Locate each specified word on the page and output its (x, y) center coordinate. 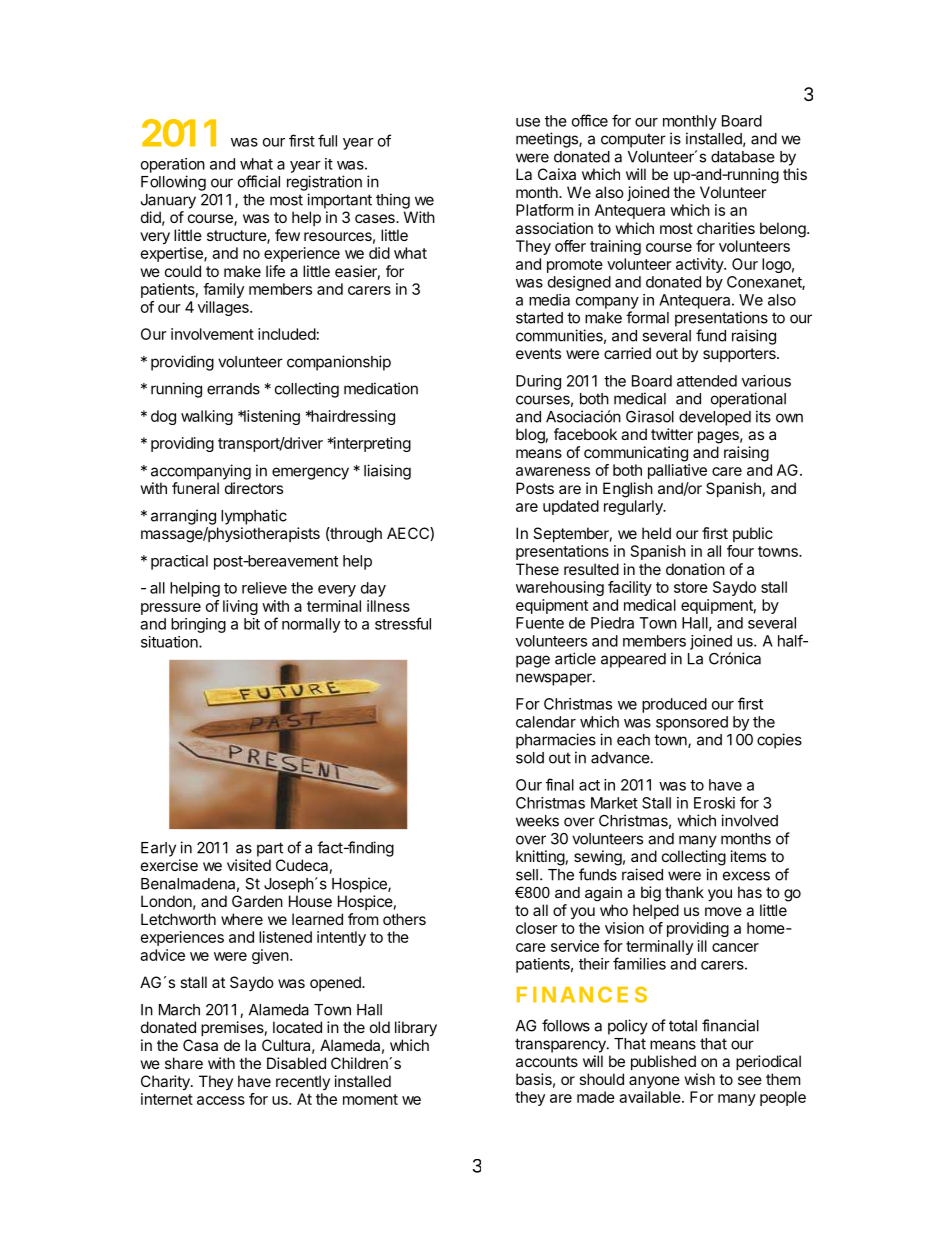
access (221, 1100)
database (743, 157)
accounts (547, 1061)
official (259, 181)
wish (699, 1079)
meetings (548, 140)
